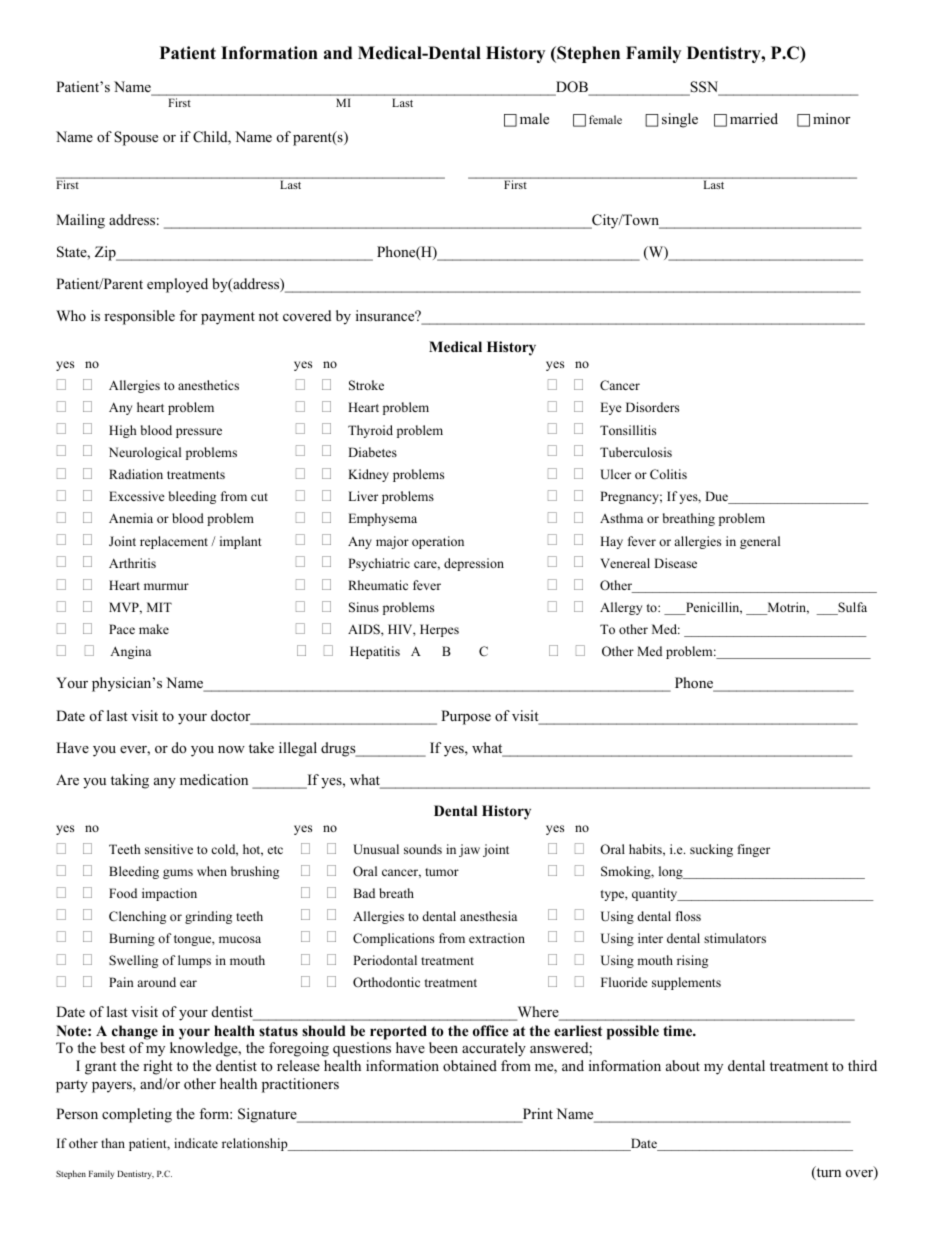  I want to click on obtained, so click(470, 1065).
